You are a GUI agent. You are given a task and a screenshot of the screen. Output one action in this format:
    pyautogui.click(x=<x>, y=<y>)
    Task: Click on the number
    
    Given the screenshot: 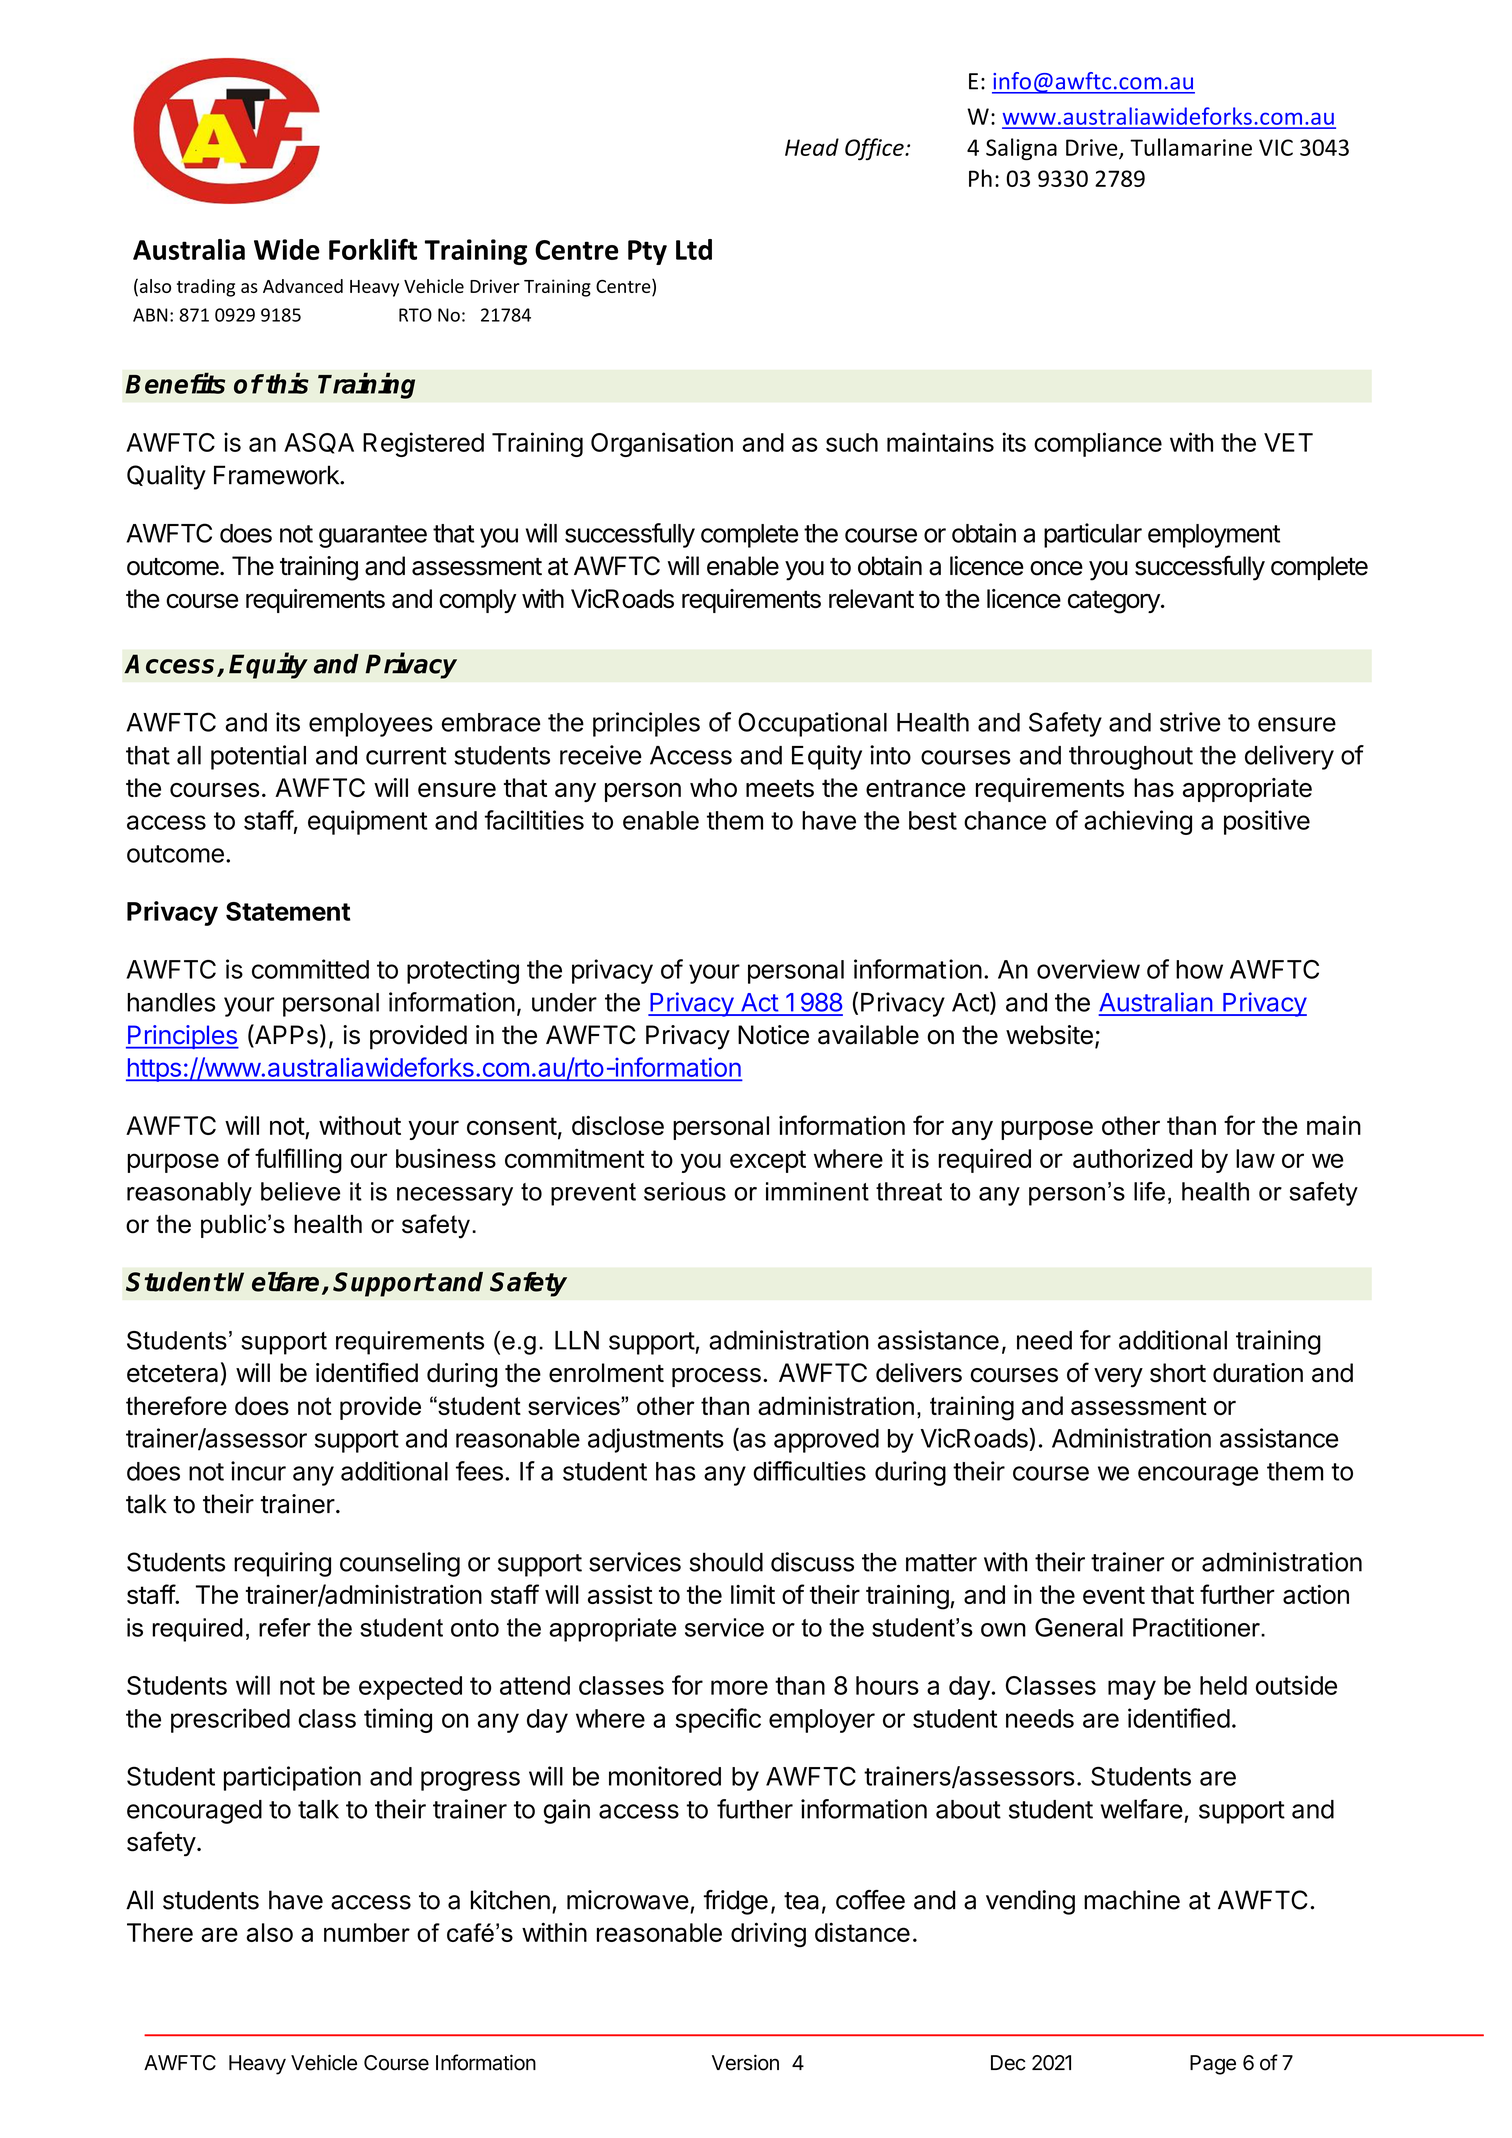 What is the action you would take?
    pyautogui.click(x=367, y=1932)
